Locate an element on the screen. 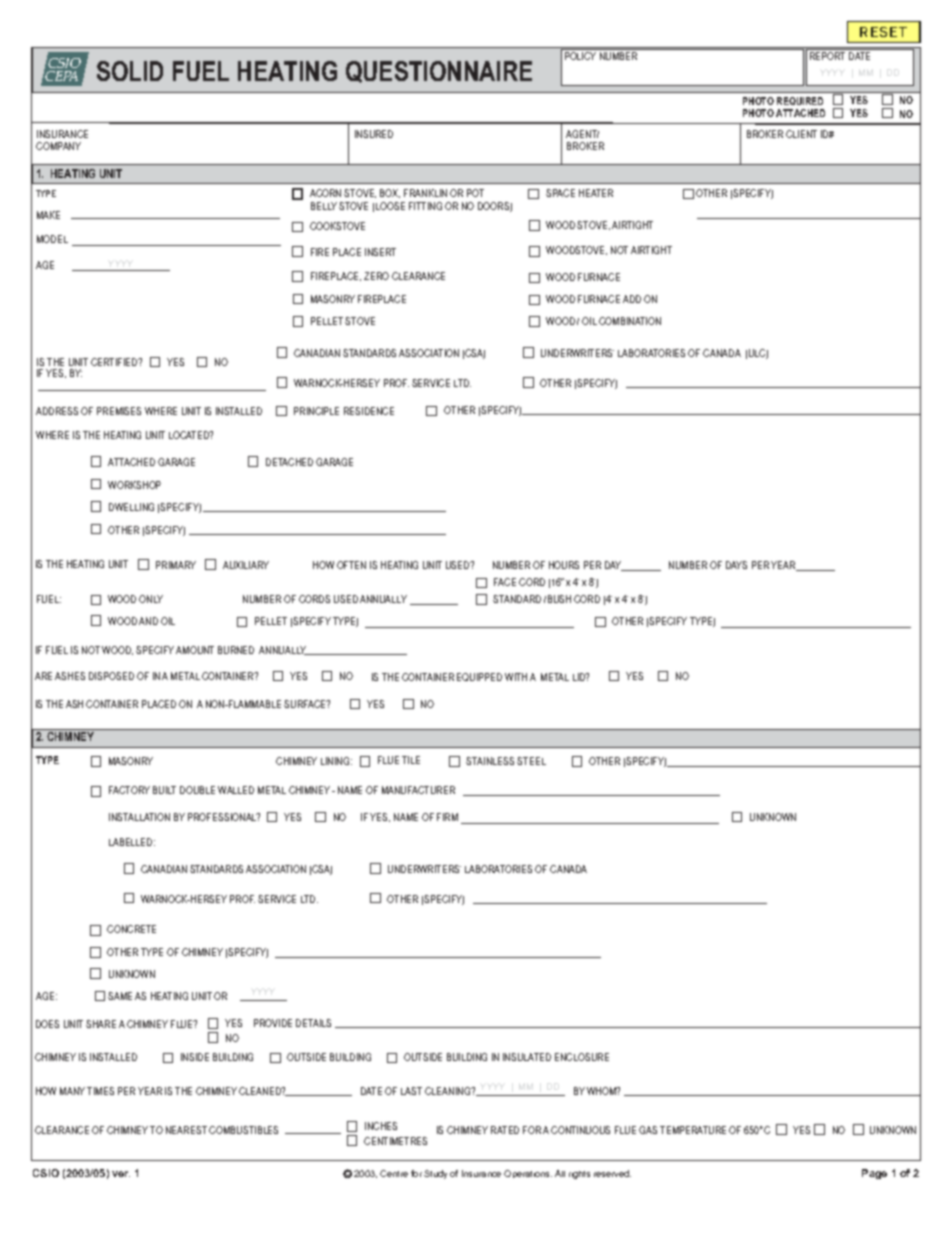 Image resolution: width=952 pixels, height=1233 pixels. EQUIPPED is located at coordinates (479, 677).
